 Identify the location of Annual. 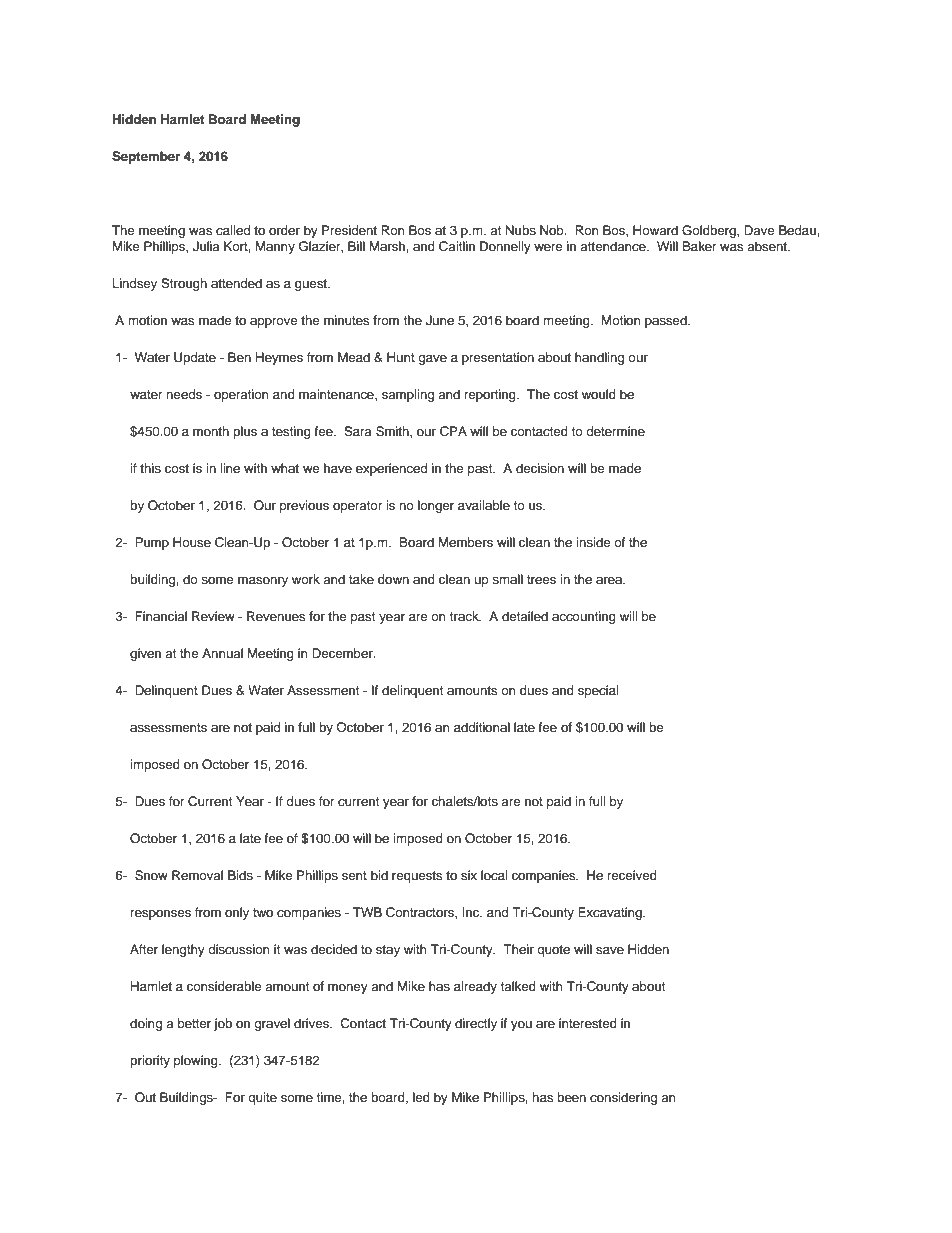
(222, 653).
